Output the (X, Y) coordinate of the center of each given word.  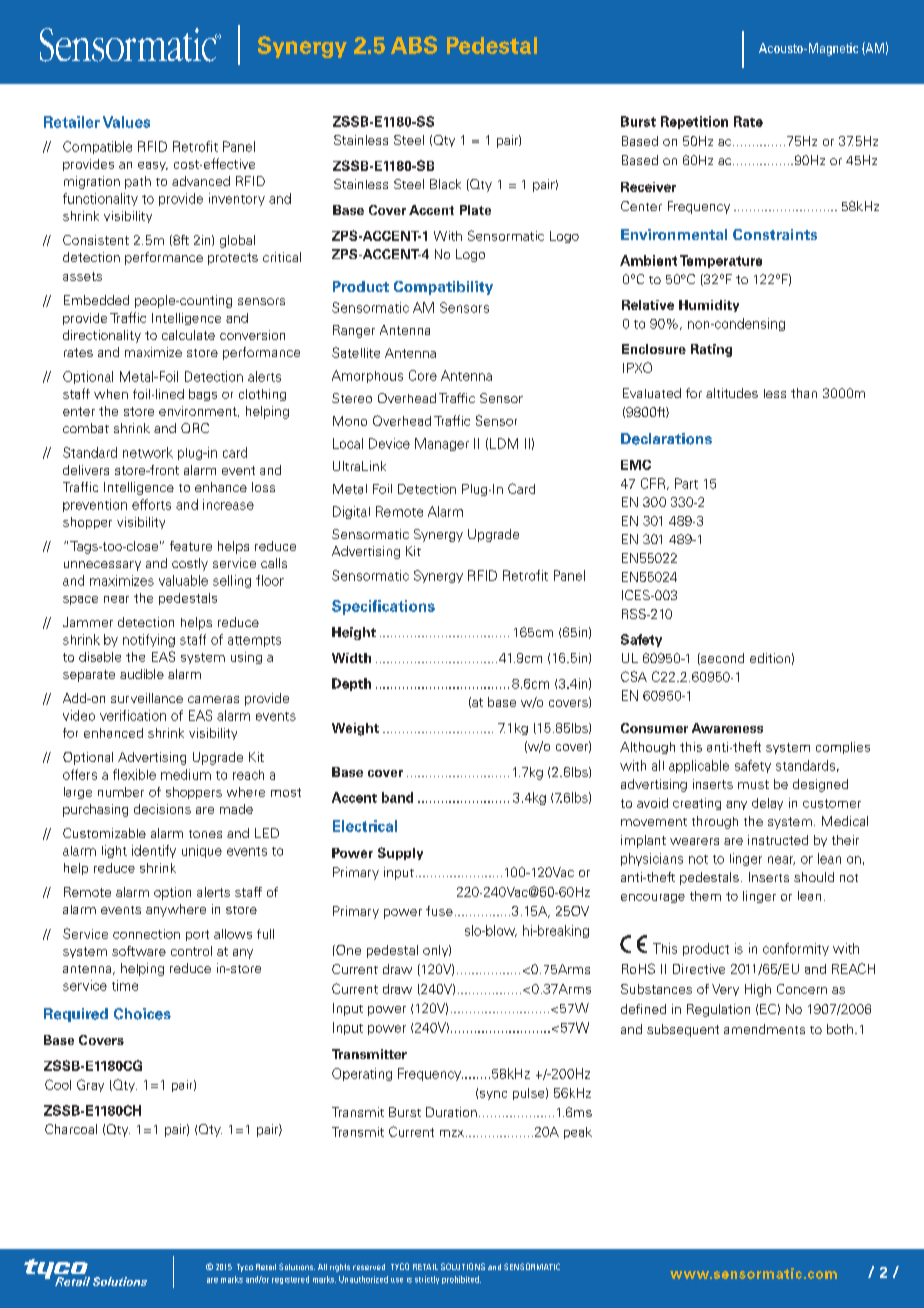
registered (290, 1280)
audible (142, 674)
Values (126, 122)
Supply (400, 853)
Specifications (383, 607)
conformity (796, 949)
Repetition (694, 122)
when (111, 394)
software (139, 951)
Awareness (727, 728)
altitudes (732, 393)
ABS (414, 45)
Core (423, 375)
